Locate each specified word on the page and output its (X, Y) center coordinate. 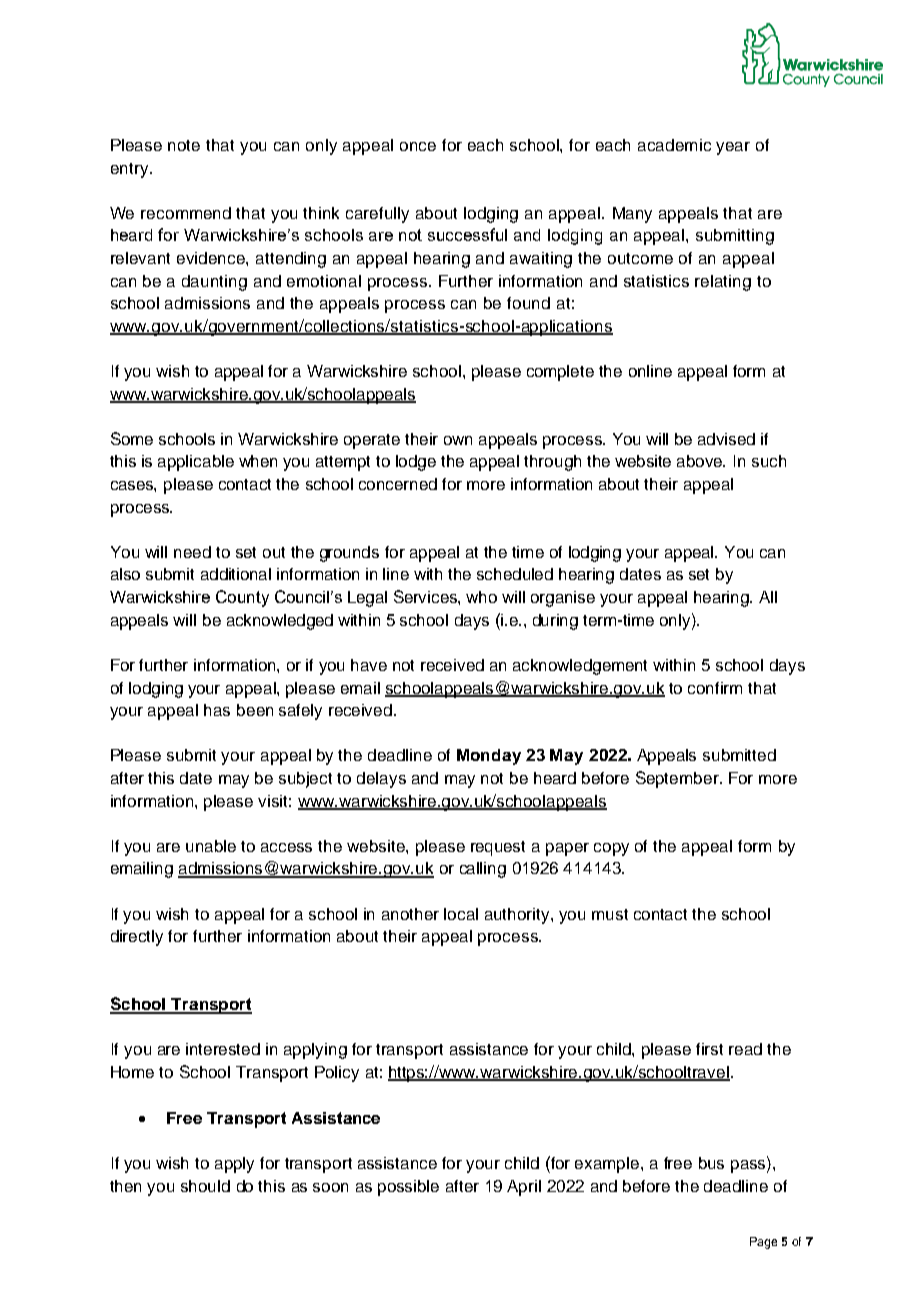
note (184, 145)
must (610, 914)
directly (137, 938)
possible (408, 1188)
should (205, 1186)
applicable (196, 463)
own (458, 440)
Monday (489, 757)
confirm (715, 688)
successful (467, 234)
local (461, 914)
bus (711, 1163)
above (701, 461)
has (217, 710)
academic (674, 145)
